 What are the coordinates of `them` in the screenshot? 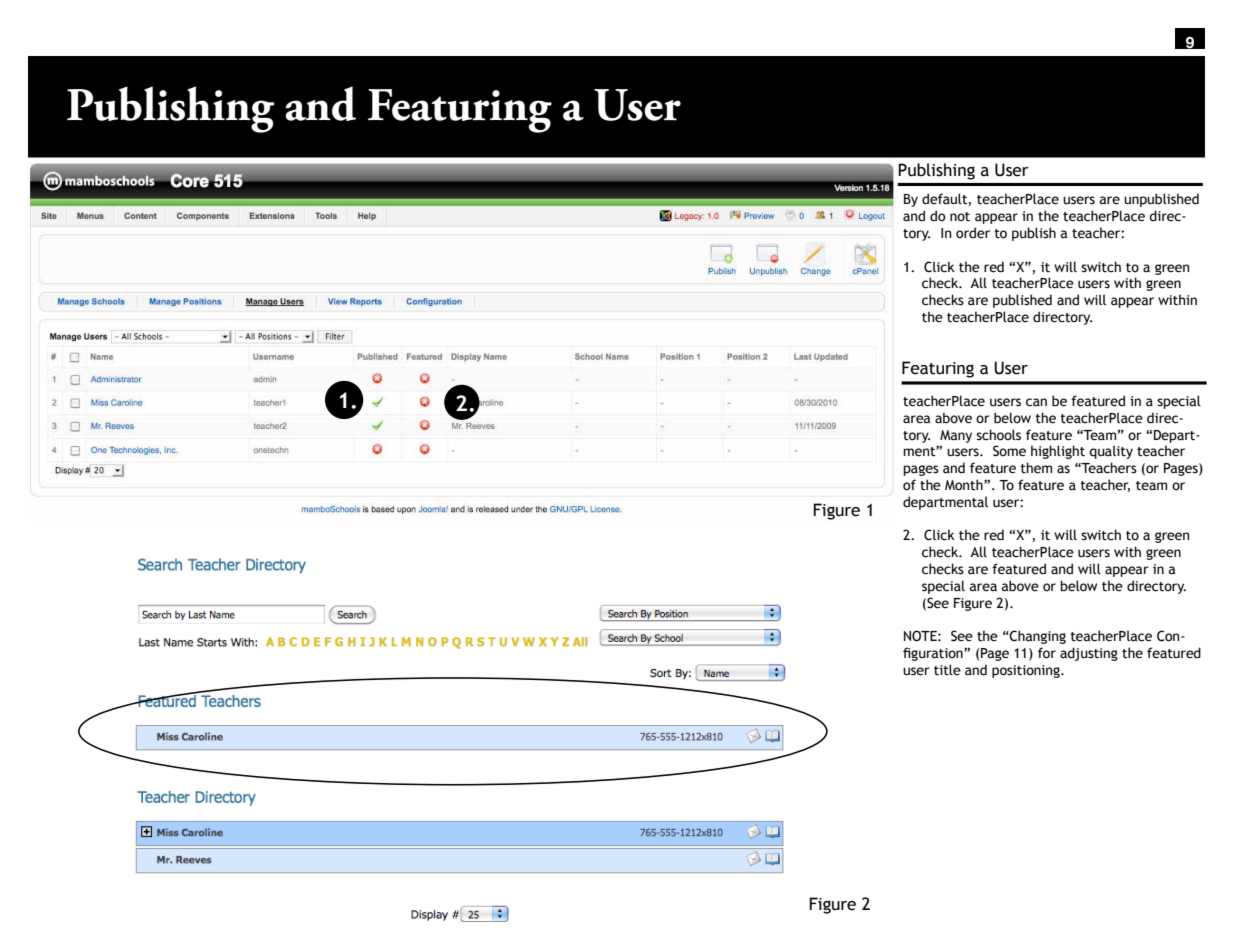 It's located at (1036, 468).
